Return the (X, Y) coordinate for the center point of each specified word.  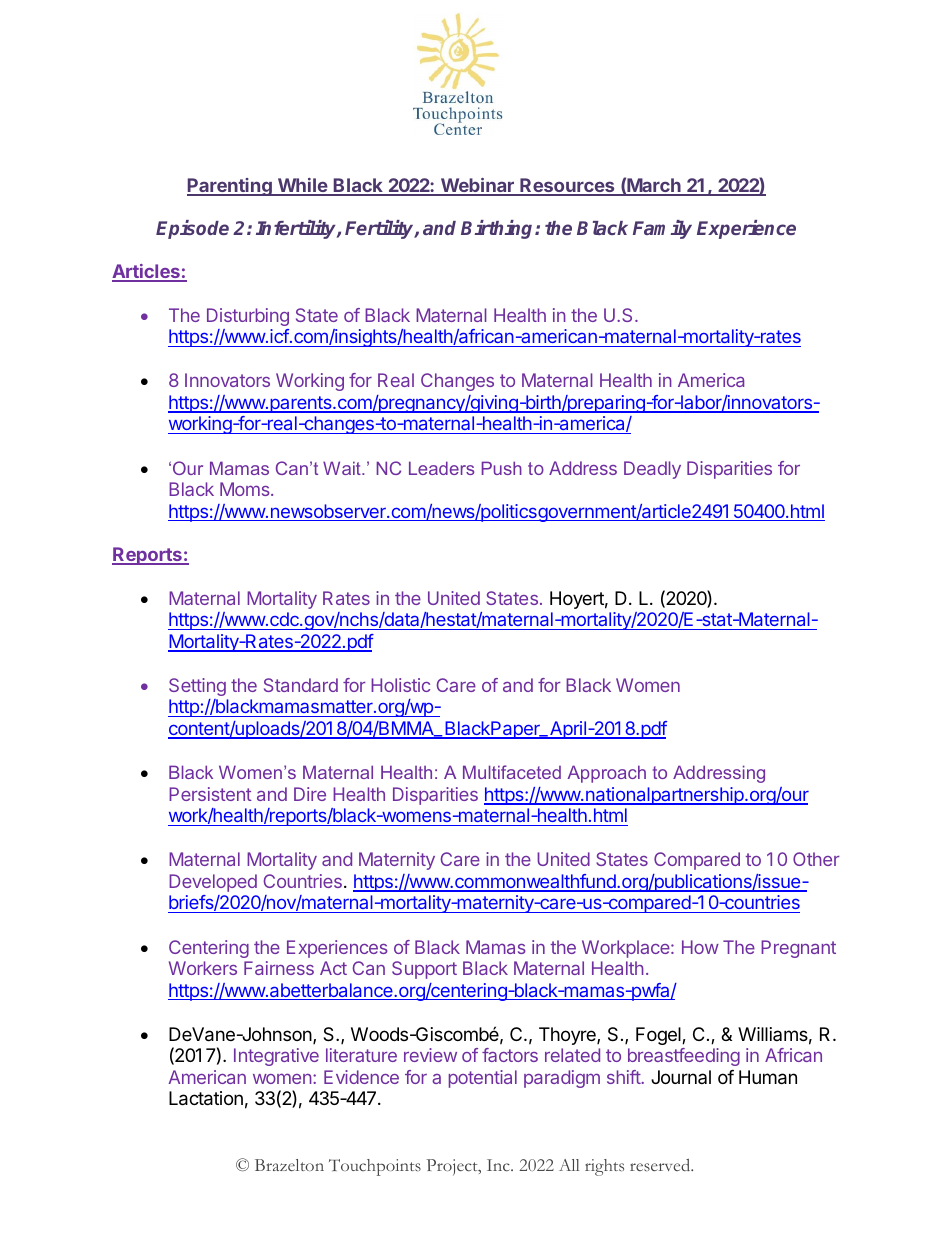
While (303, 186)
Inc (499, 1165)
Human (768, 1077)
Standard (301, 685)
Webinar (477, 186)
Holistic (400, 685)
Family (662, 229)
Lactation (206, 1098)
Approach (606, 774)
